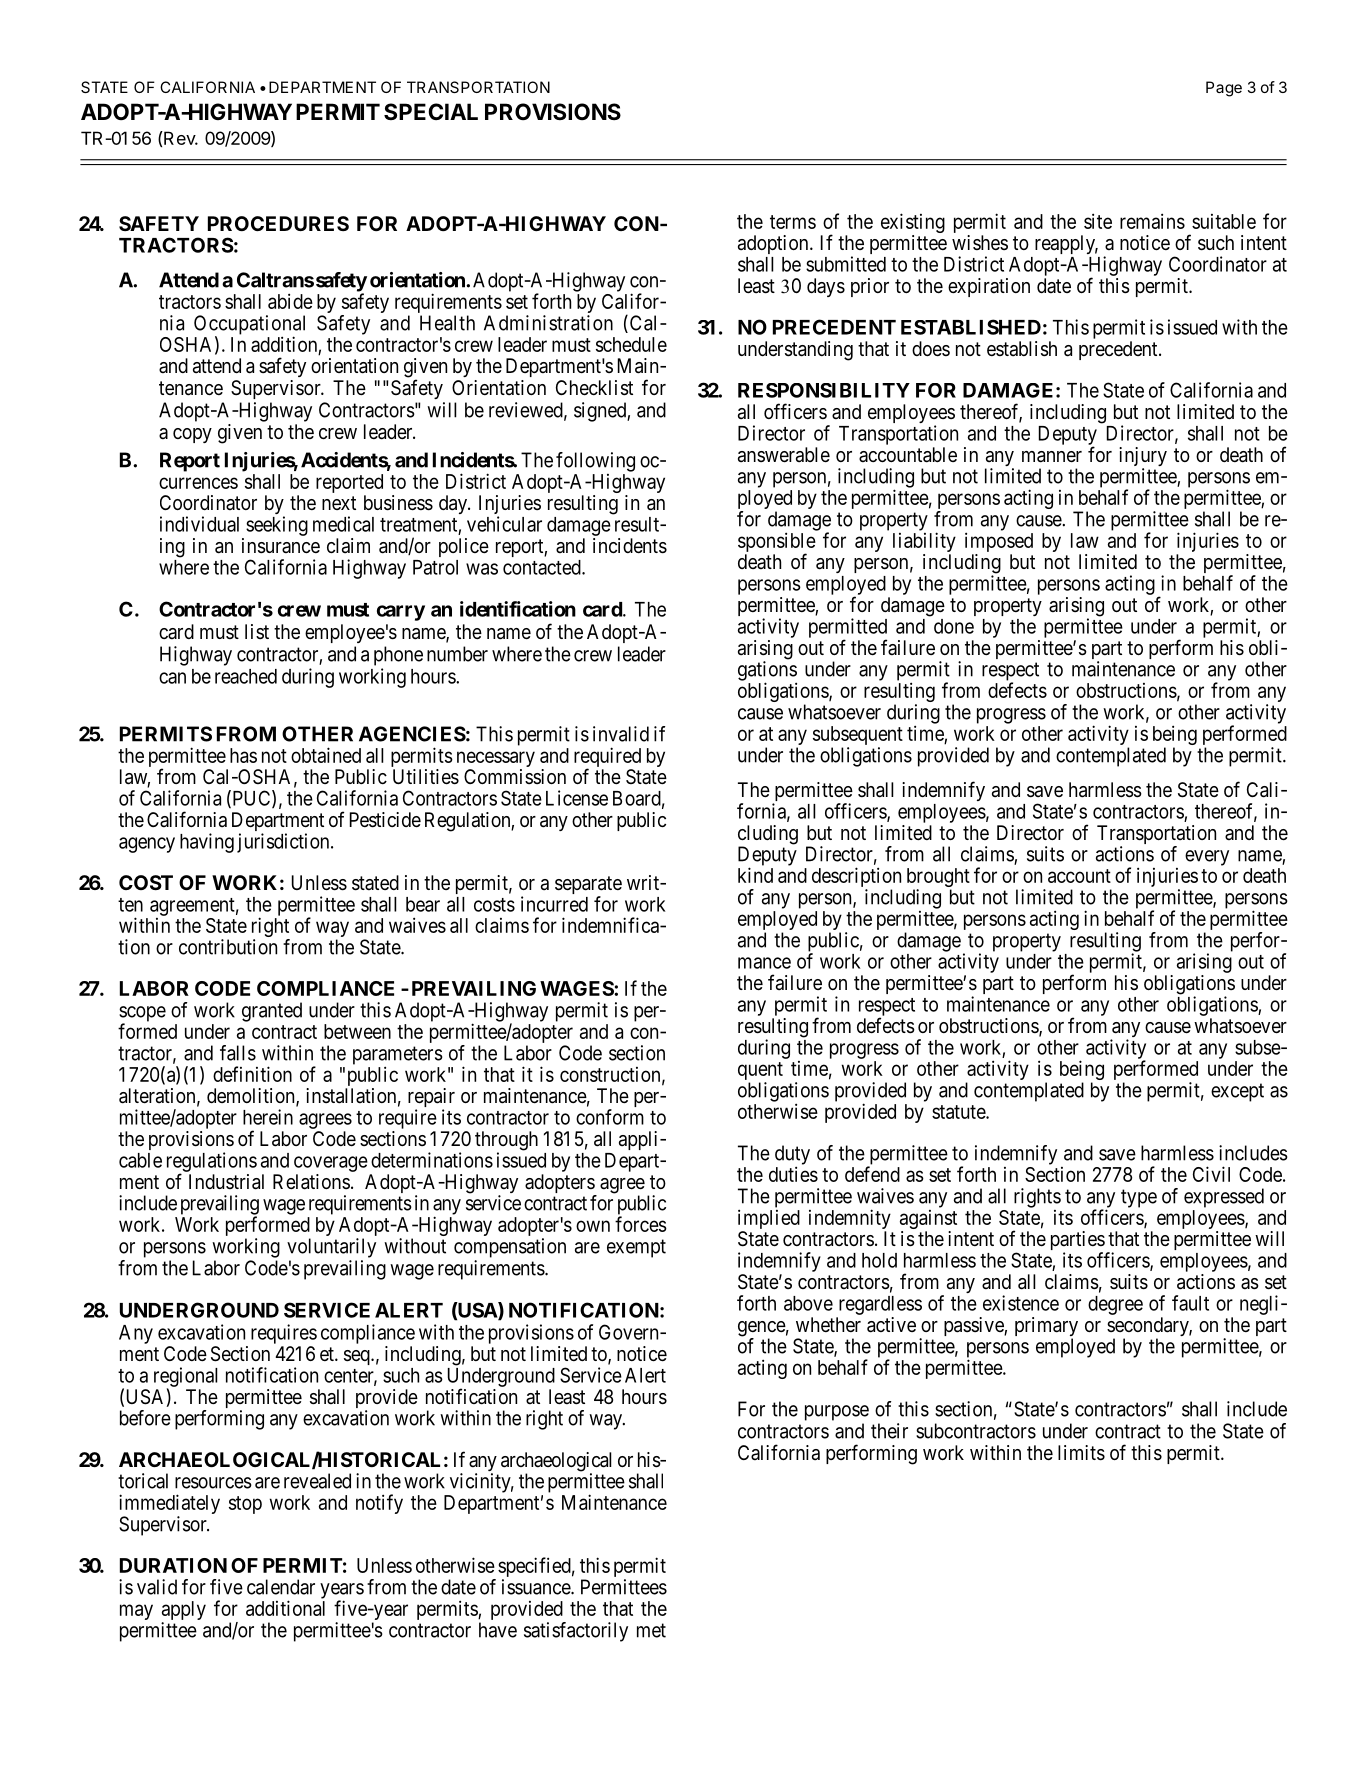 The width and height of the page is (1367, 1769). I want to click on terms, so click(793, 222).
